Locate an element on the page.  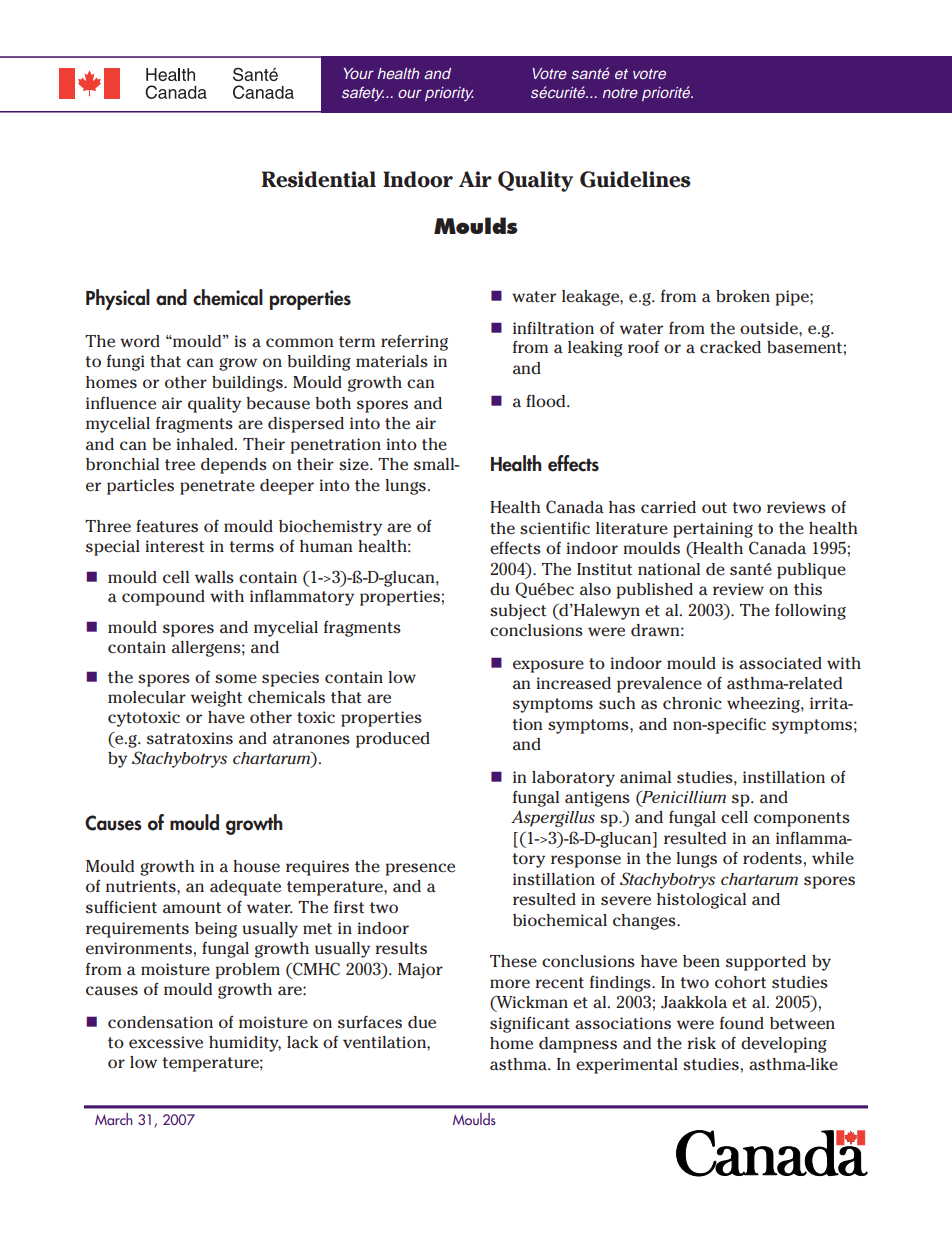
broken is located at coordinates (743, 296).
